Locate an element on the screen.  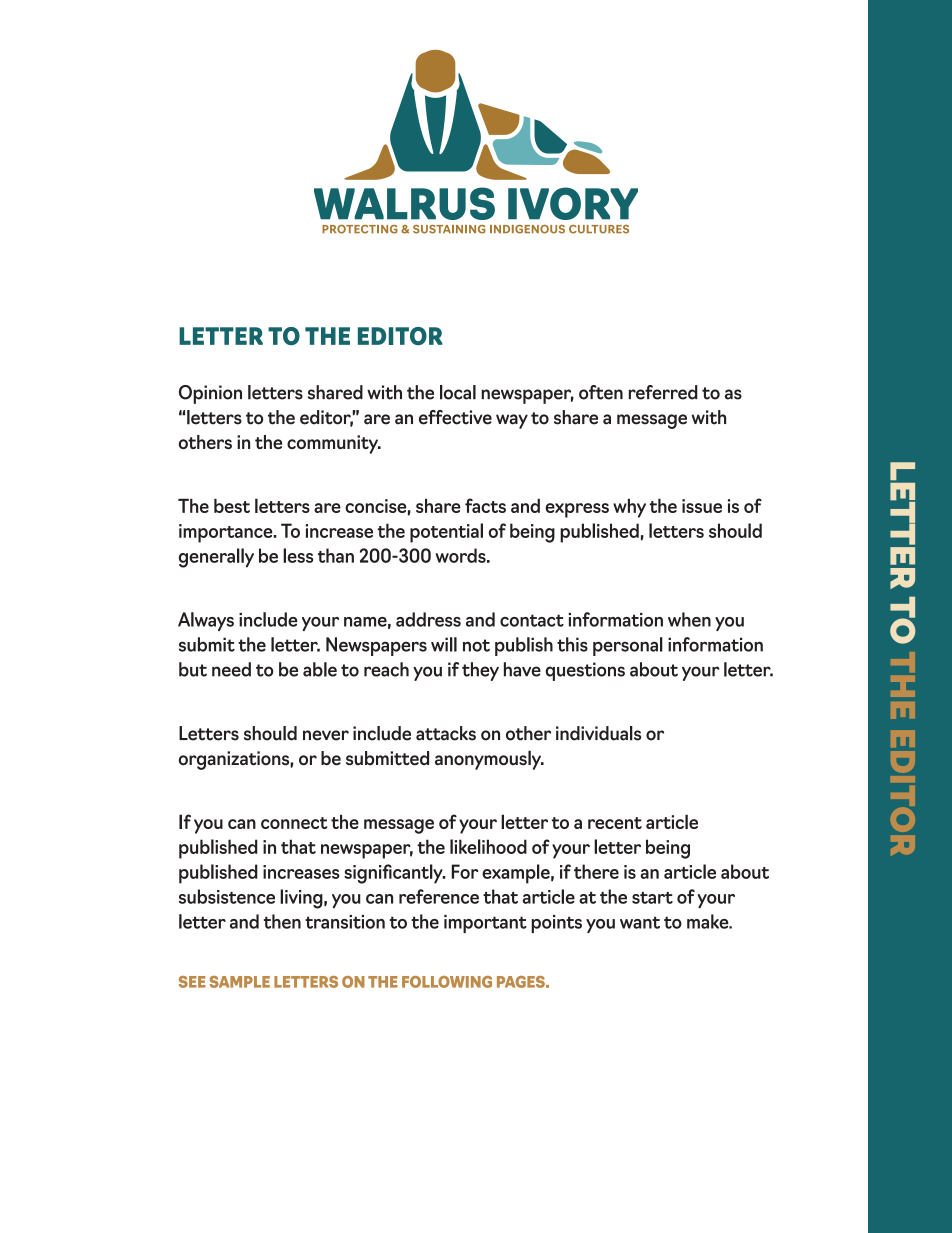
SAMPLE is located at coordinates (240, 982).
